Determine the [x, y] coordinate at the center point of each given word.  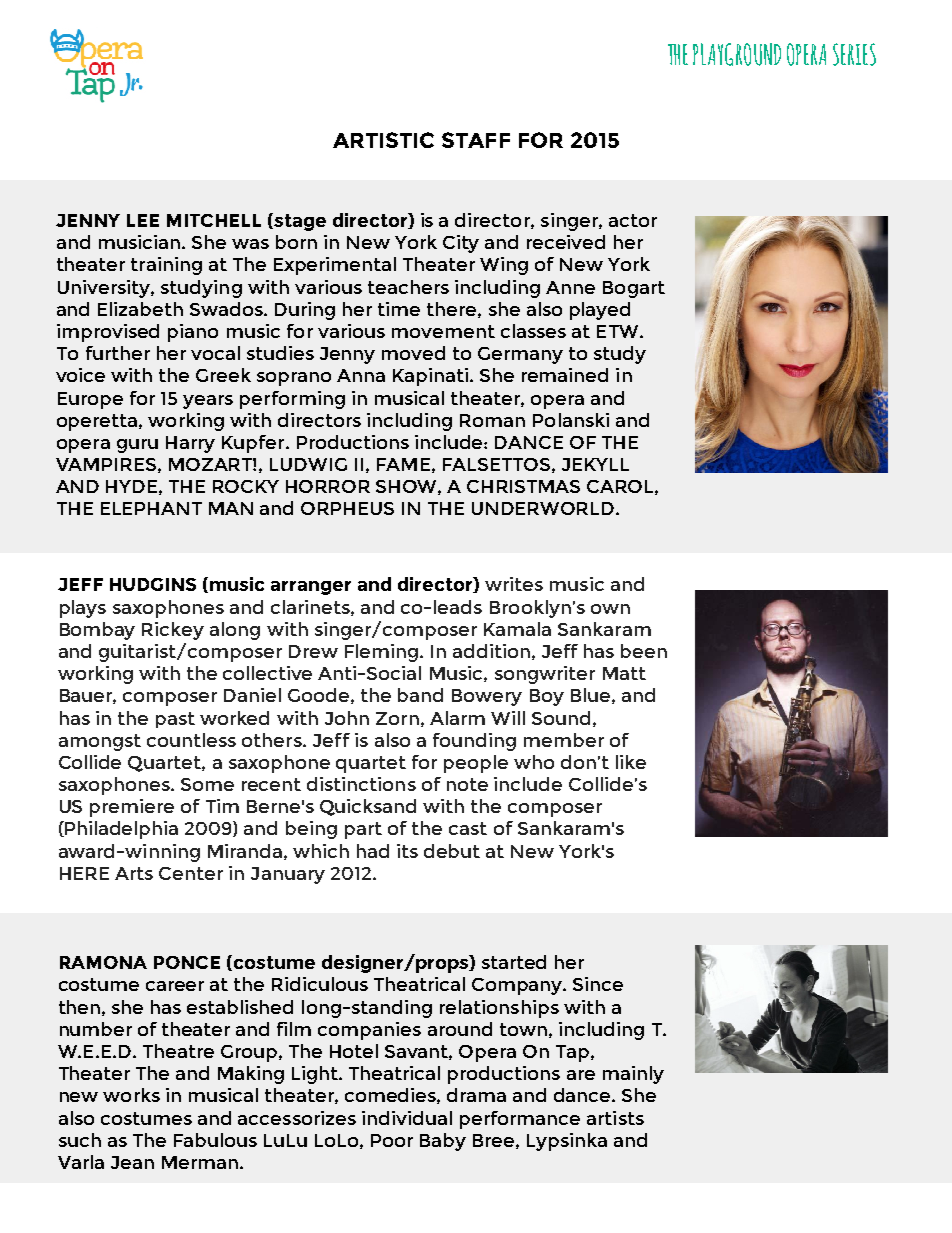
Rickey [173, 631]
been [644, 651]
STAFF [476, 140]
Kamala [517, 629]
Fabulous [215, 1140]
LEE [143, 220]
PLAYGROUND [737, 54]
